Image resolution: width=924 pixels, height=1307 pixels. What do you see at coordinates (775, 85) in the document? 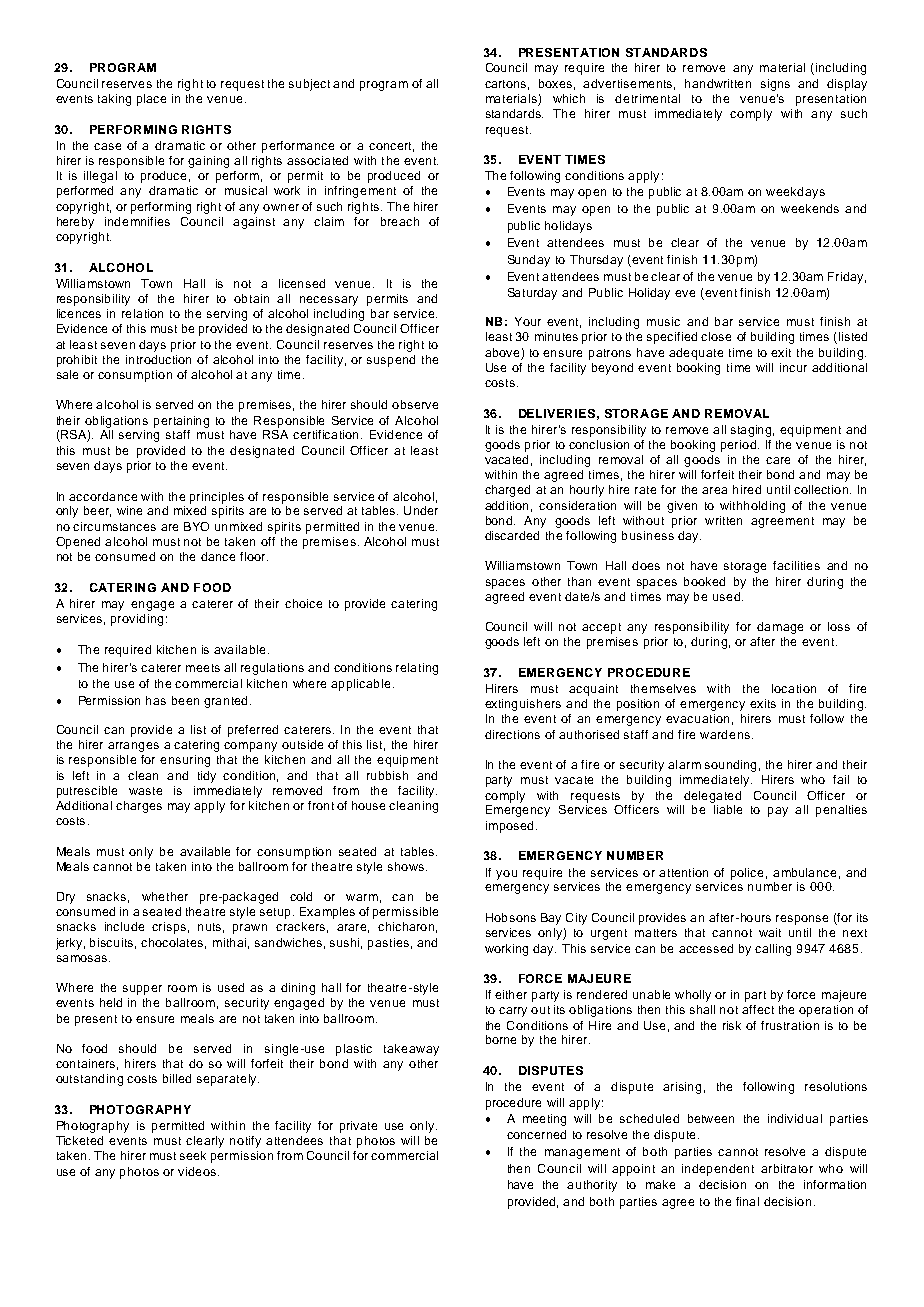
I see `signs` at bounding box center [775, 85].
